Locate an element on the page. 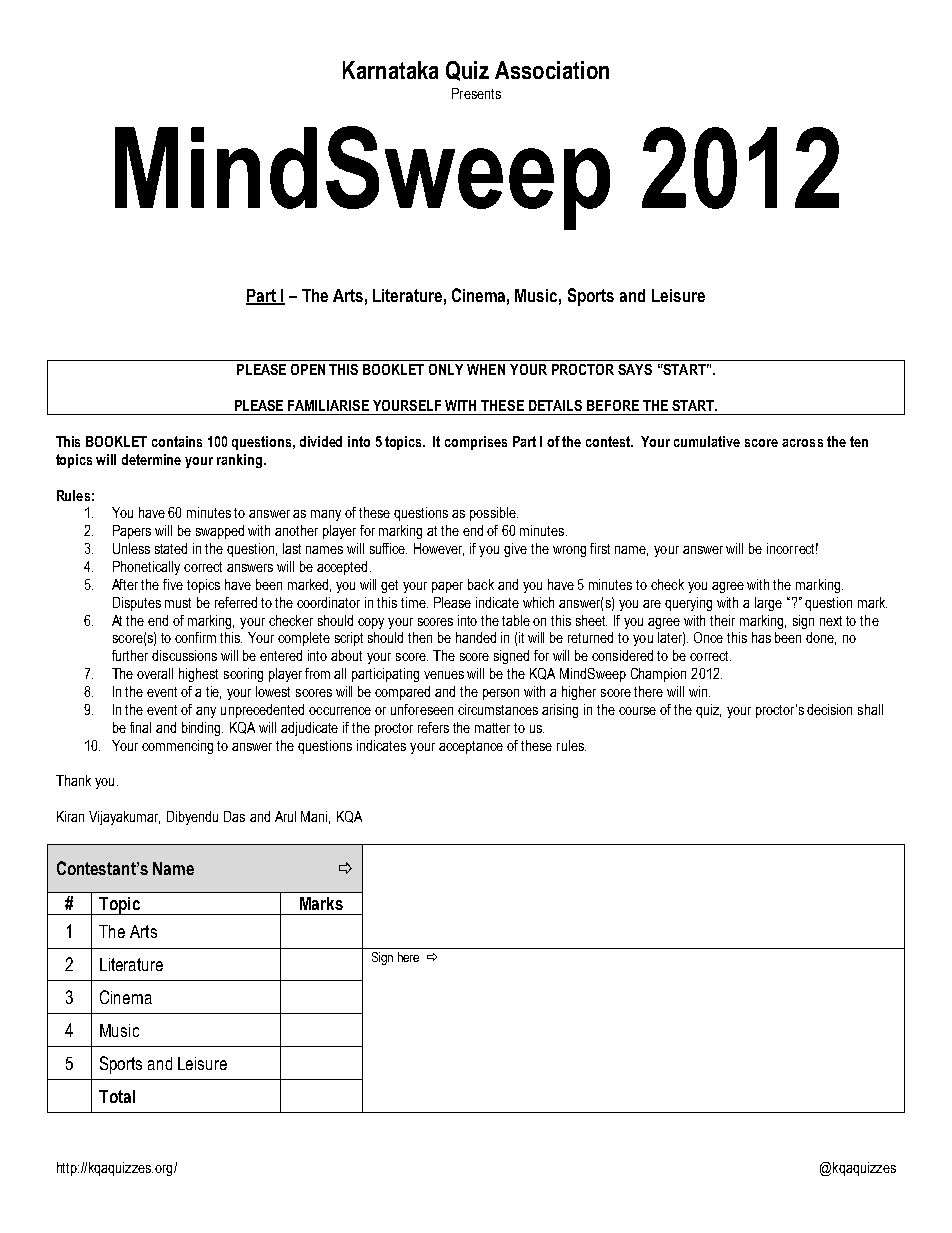  large is located at coordinates (768, 604).
